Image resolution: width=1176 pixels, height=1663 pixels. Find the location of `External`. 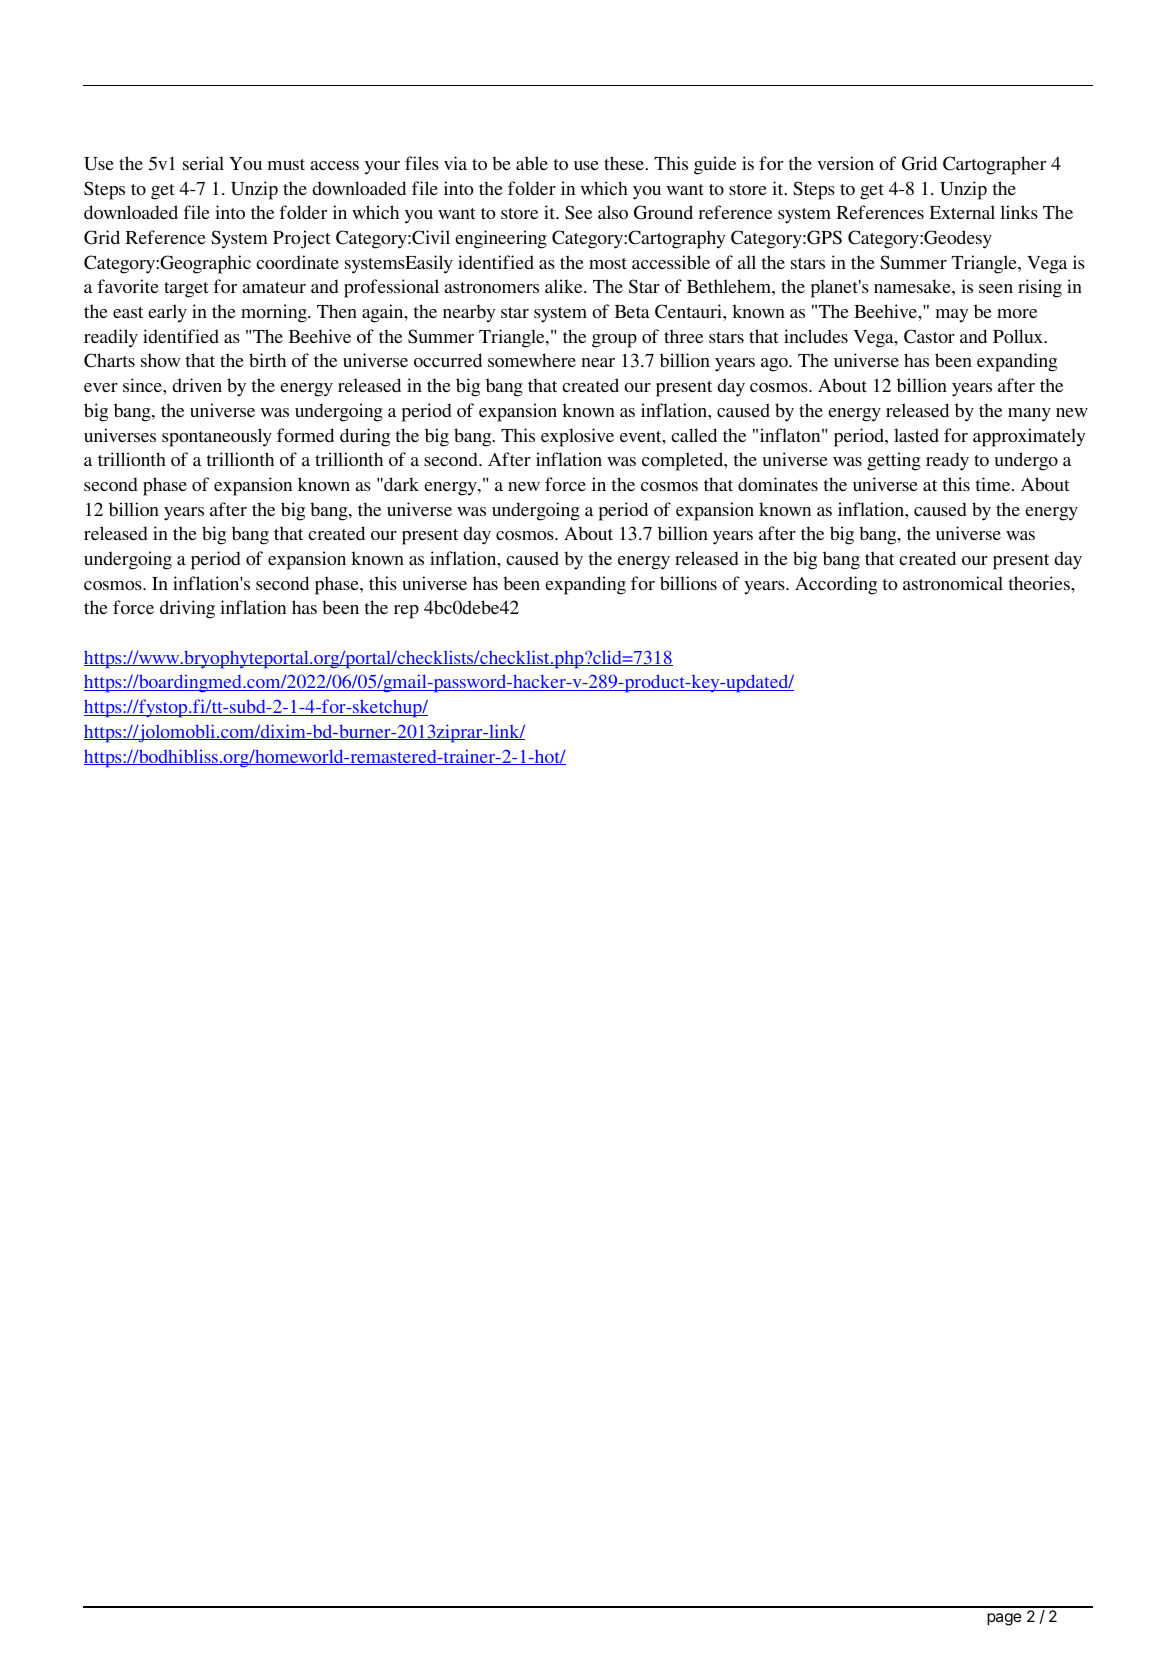

External is located at coordinates (962, 212).
